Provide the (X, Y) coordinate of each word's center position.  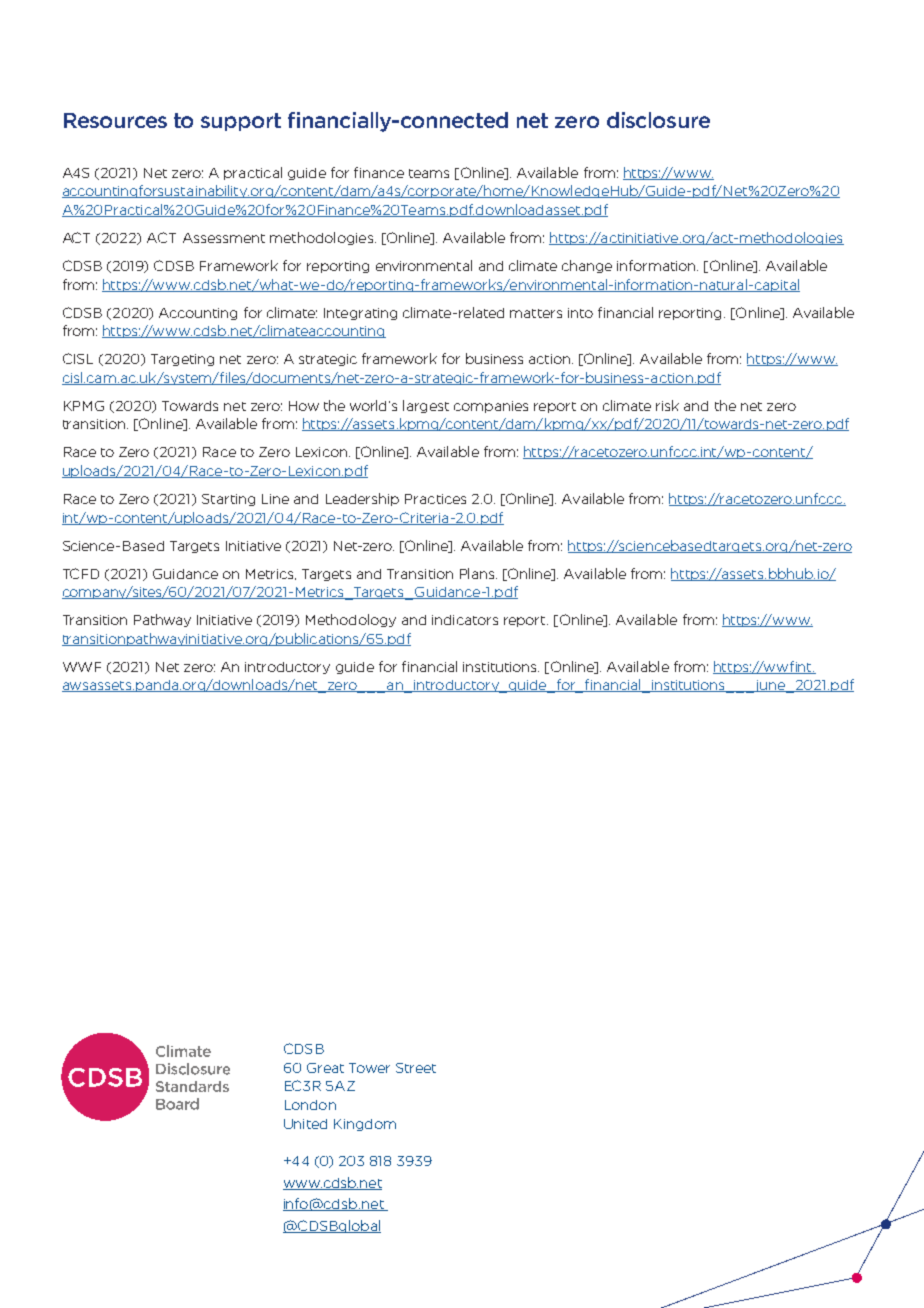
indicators (465, 620)
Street (416, 1068)
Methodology (351, 620)
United (305, 1124)
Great (325, 1068)
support (241, 122)
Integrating (360, 314)
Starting (228, 500)
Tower (369, 1068)
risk (667, 405)
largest (426, 406)
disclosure (658, 120)
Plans (477, 573)
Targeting (182, 360)
